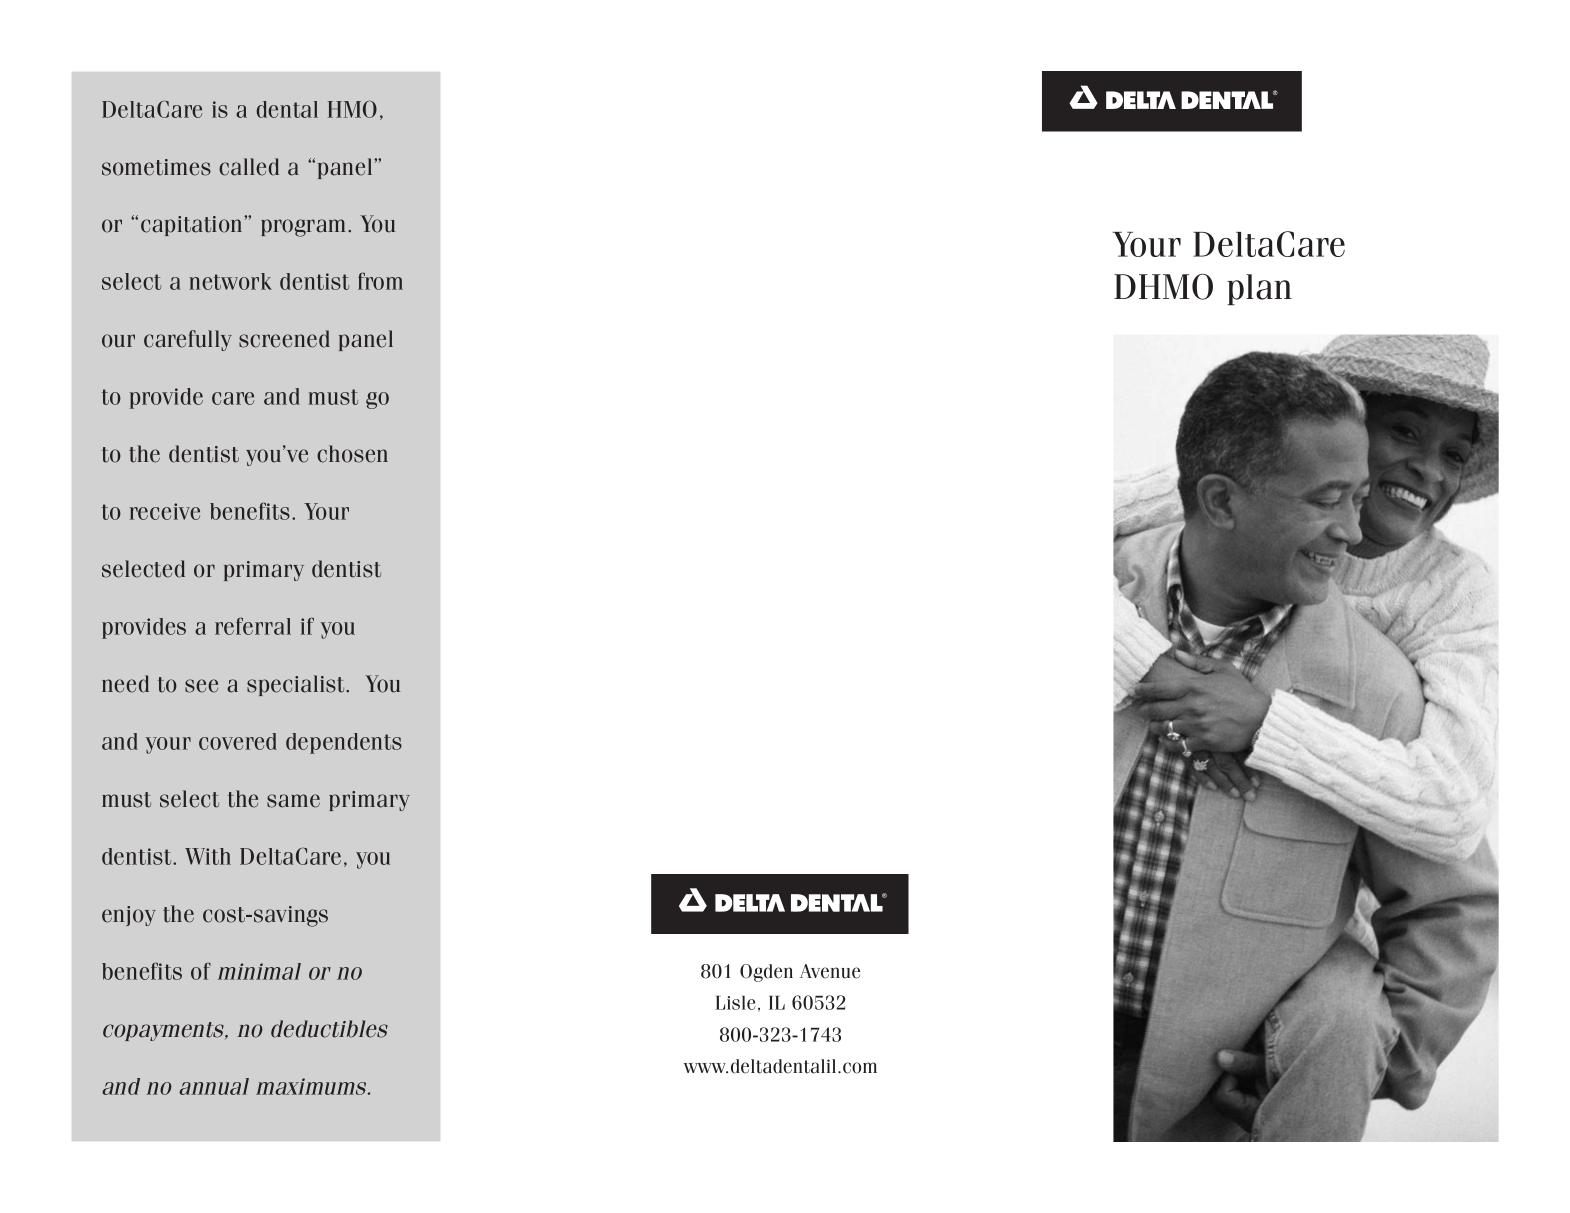 This page has height=1213, width=1570. I want to click on plan, so click(1259, 289).
